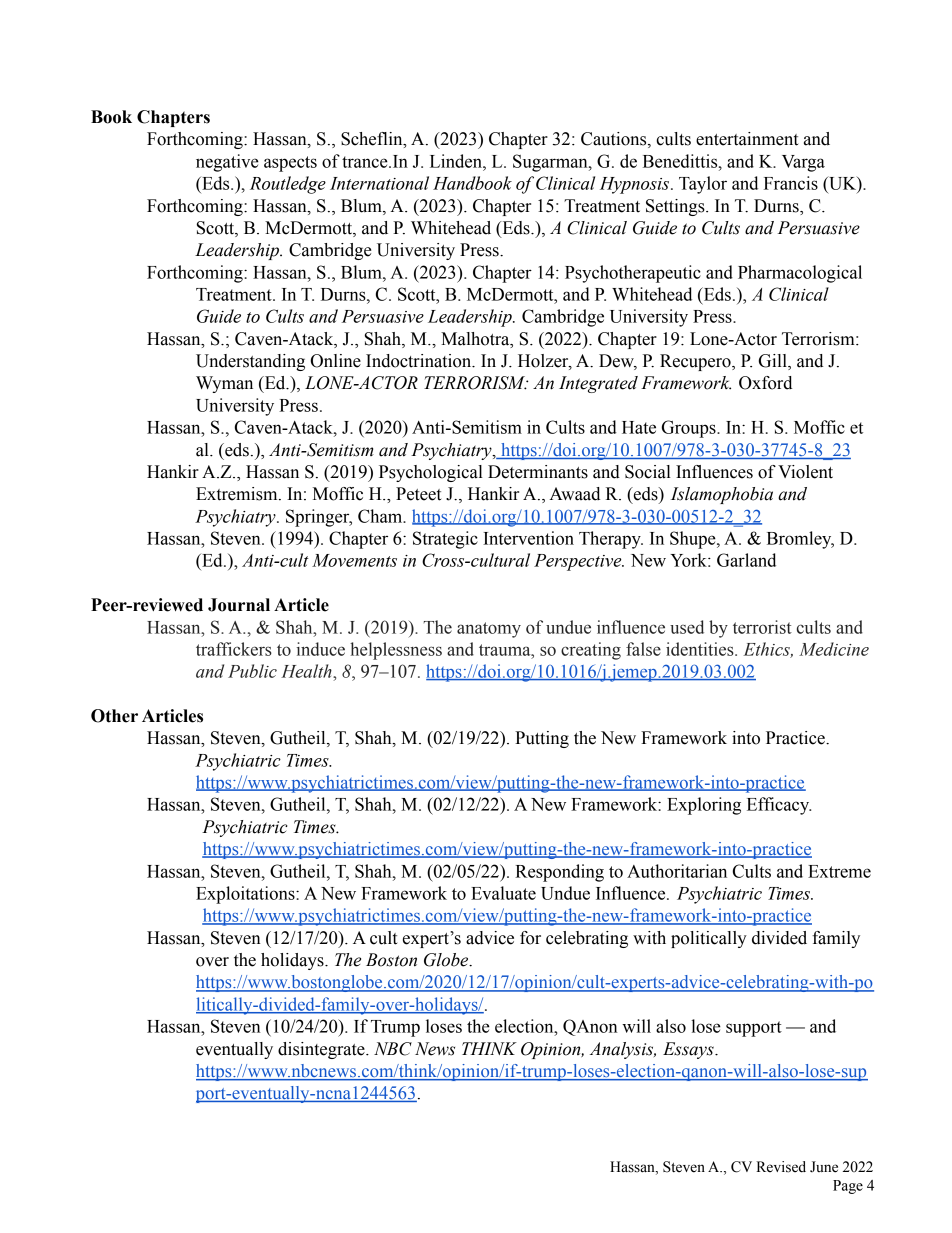  I want to click on Sugarman, so click(551, 163).
